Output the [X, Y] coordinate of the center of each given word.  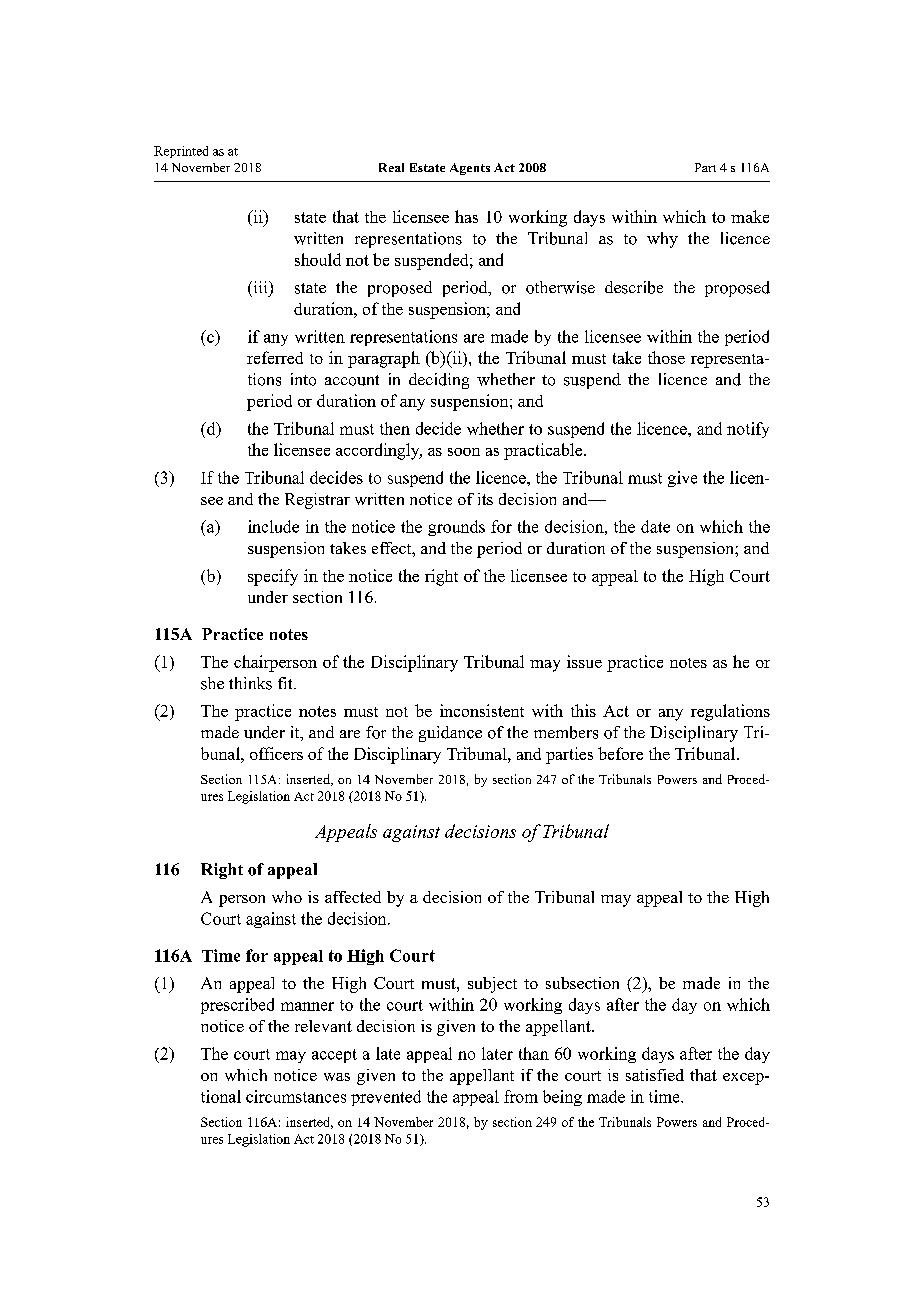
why [662, 240]
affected [353, 897]
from [521, 1096]
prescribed [237, 1006]
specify [273, 577]
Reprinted [181, 152]
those [666, 357]
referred [275, 357]
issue [584, 661]
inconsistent [482, 710]
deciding [439, 381]
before [620, 753]
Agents [470, 169]
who [287, 897]
